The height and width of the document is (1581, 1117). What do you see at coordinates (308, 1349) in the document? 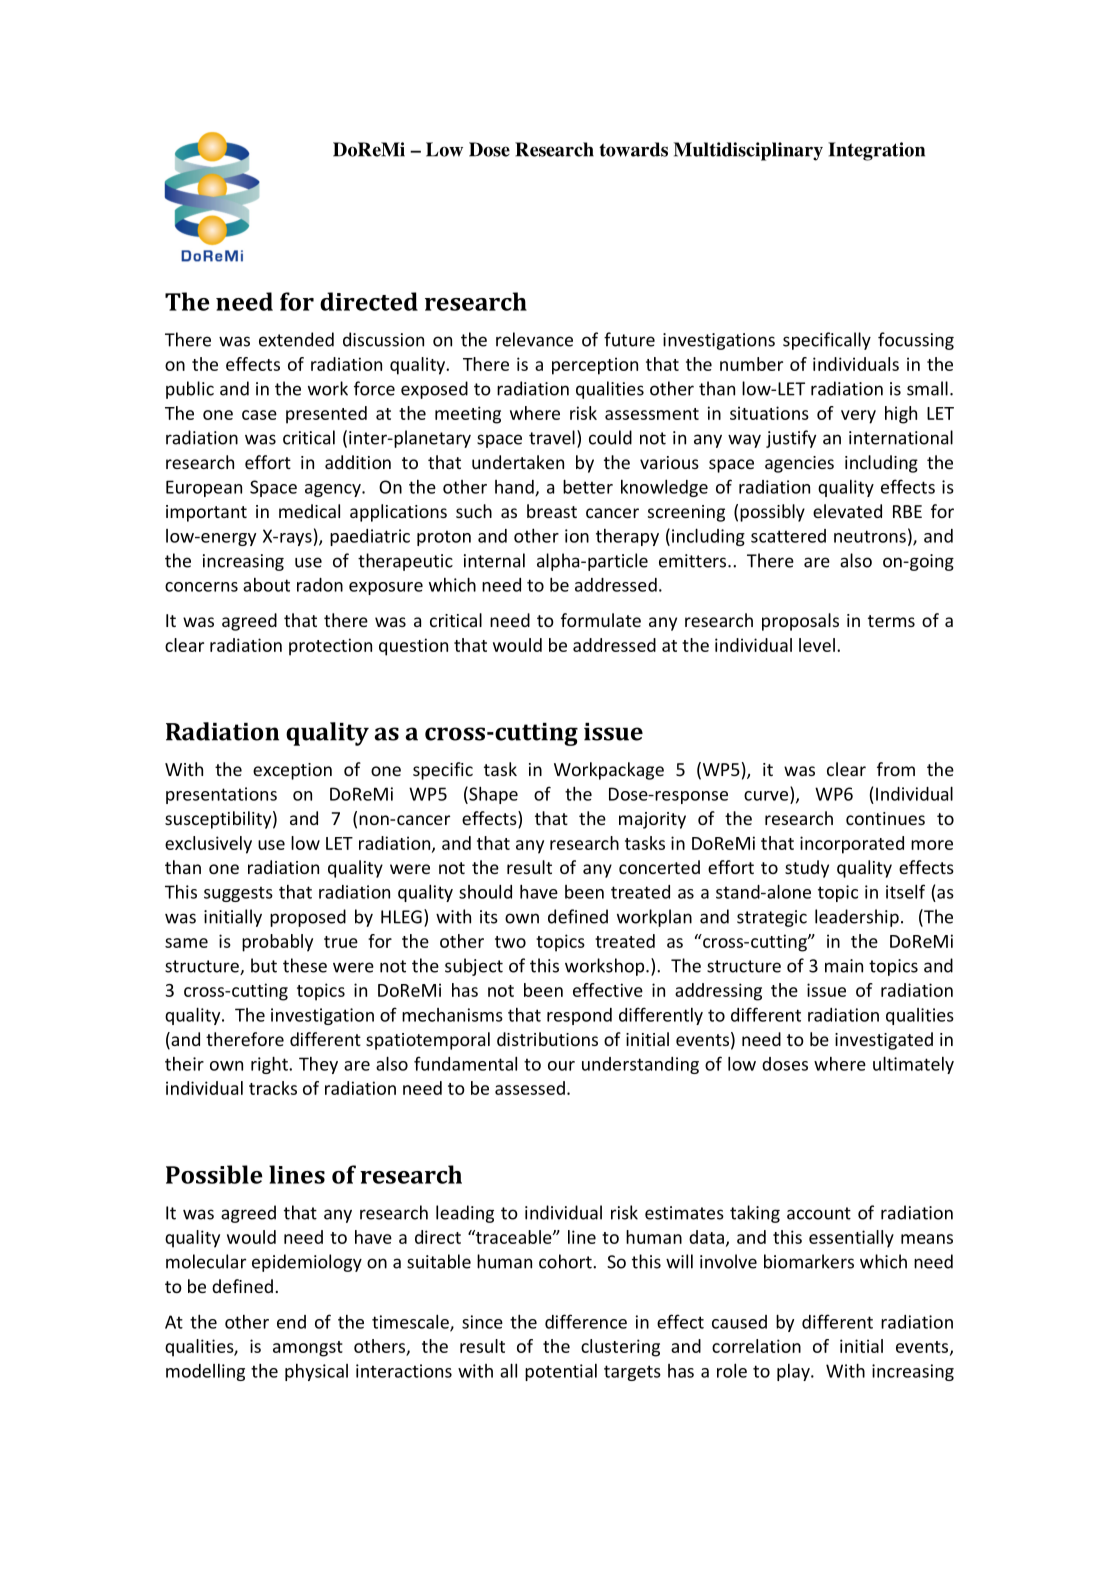
I see `amongst` at bounding box center [308, 1349].
